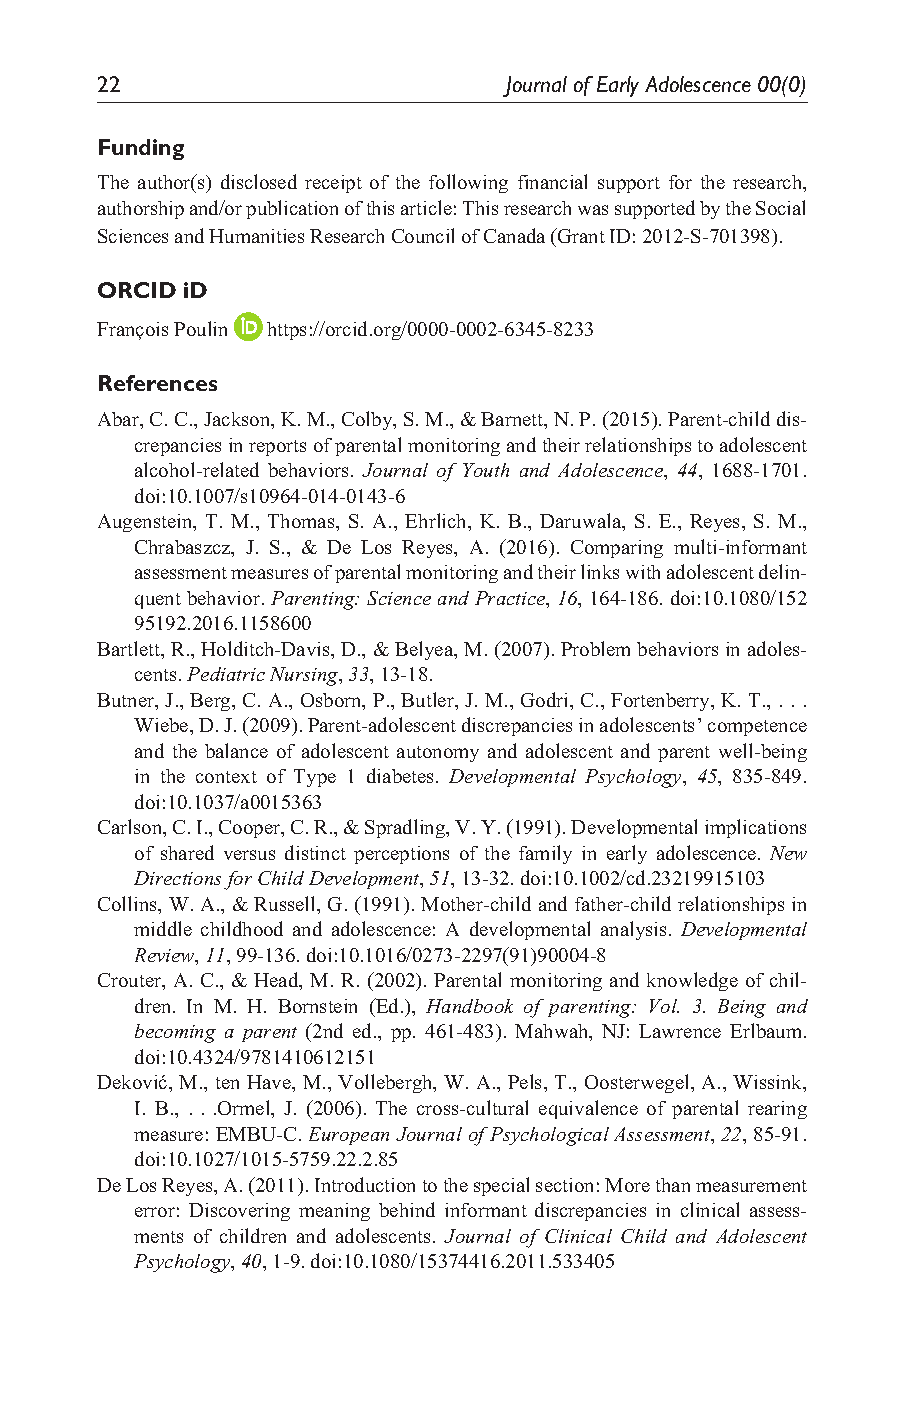  What do you see at coordinates (643, 572) in the image?
I see `with` at bounding box center [643, 572].
